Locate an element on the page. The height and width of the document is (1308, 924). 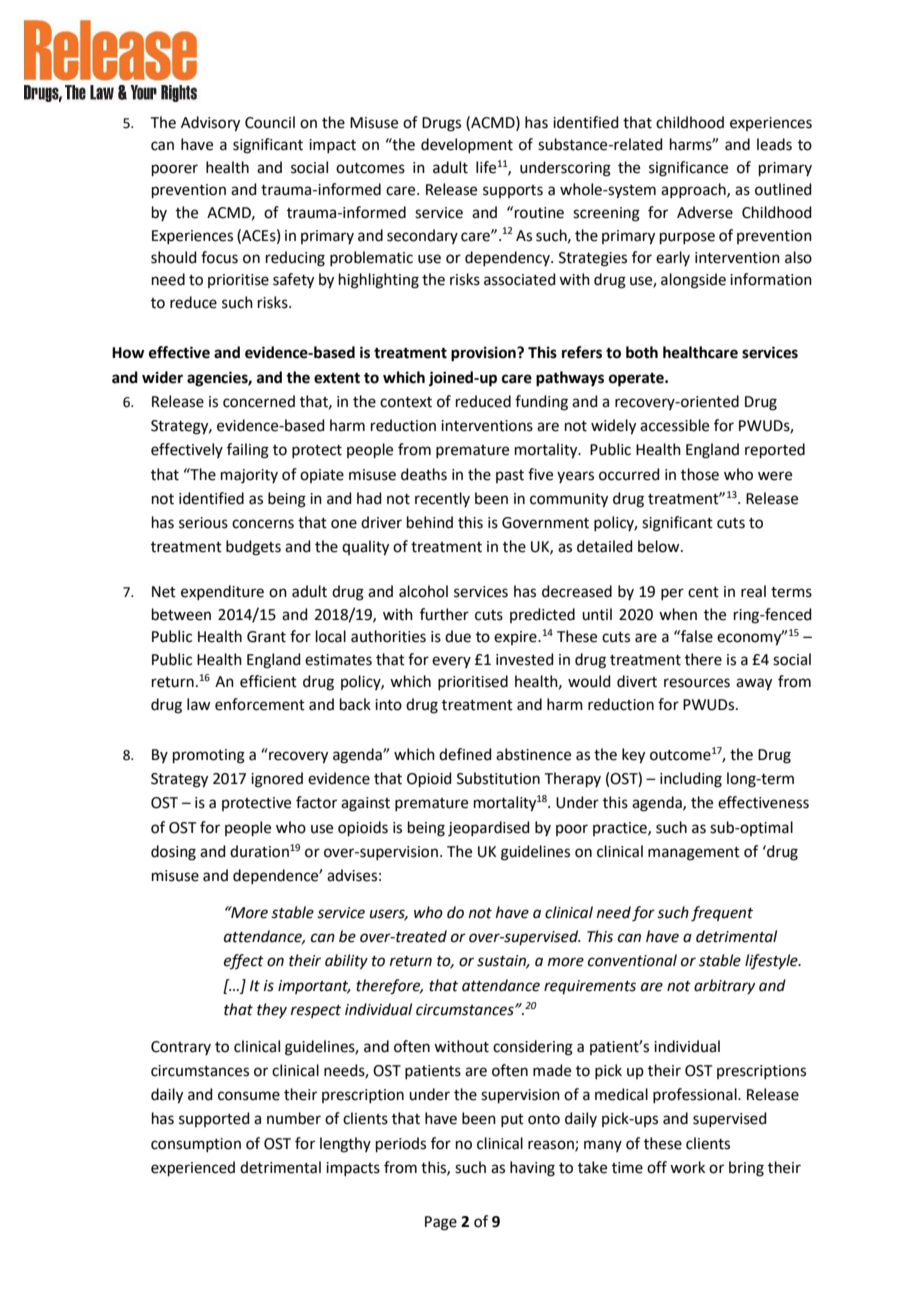
development is located at coordinates (467, 145).
